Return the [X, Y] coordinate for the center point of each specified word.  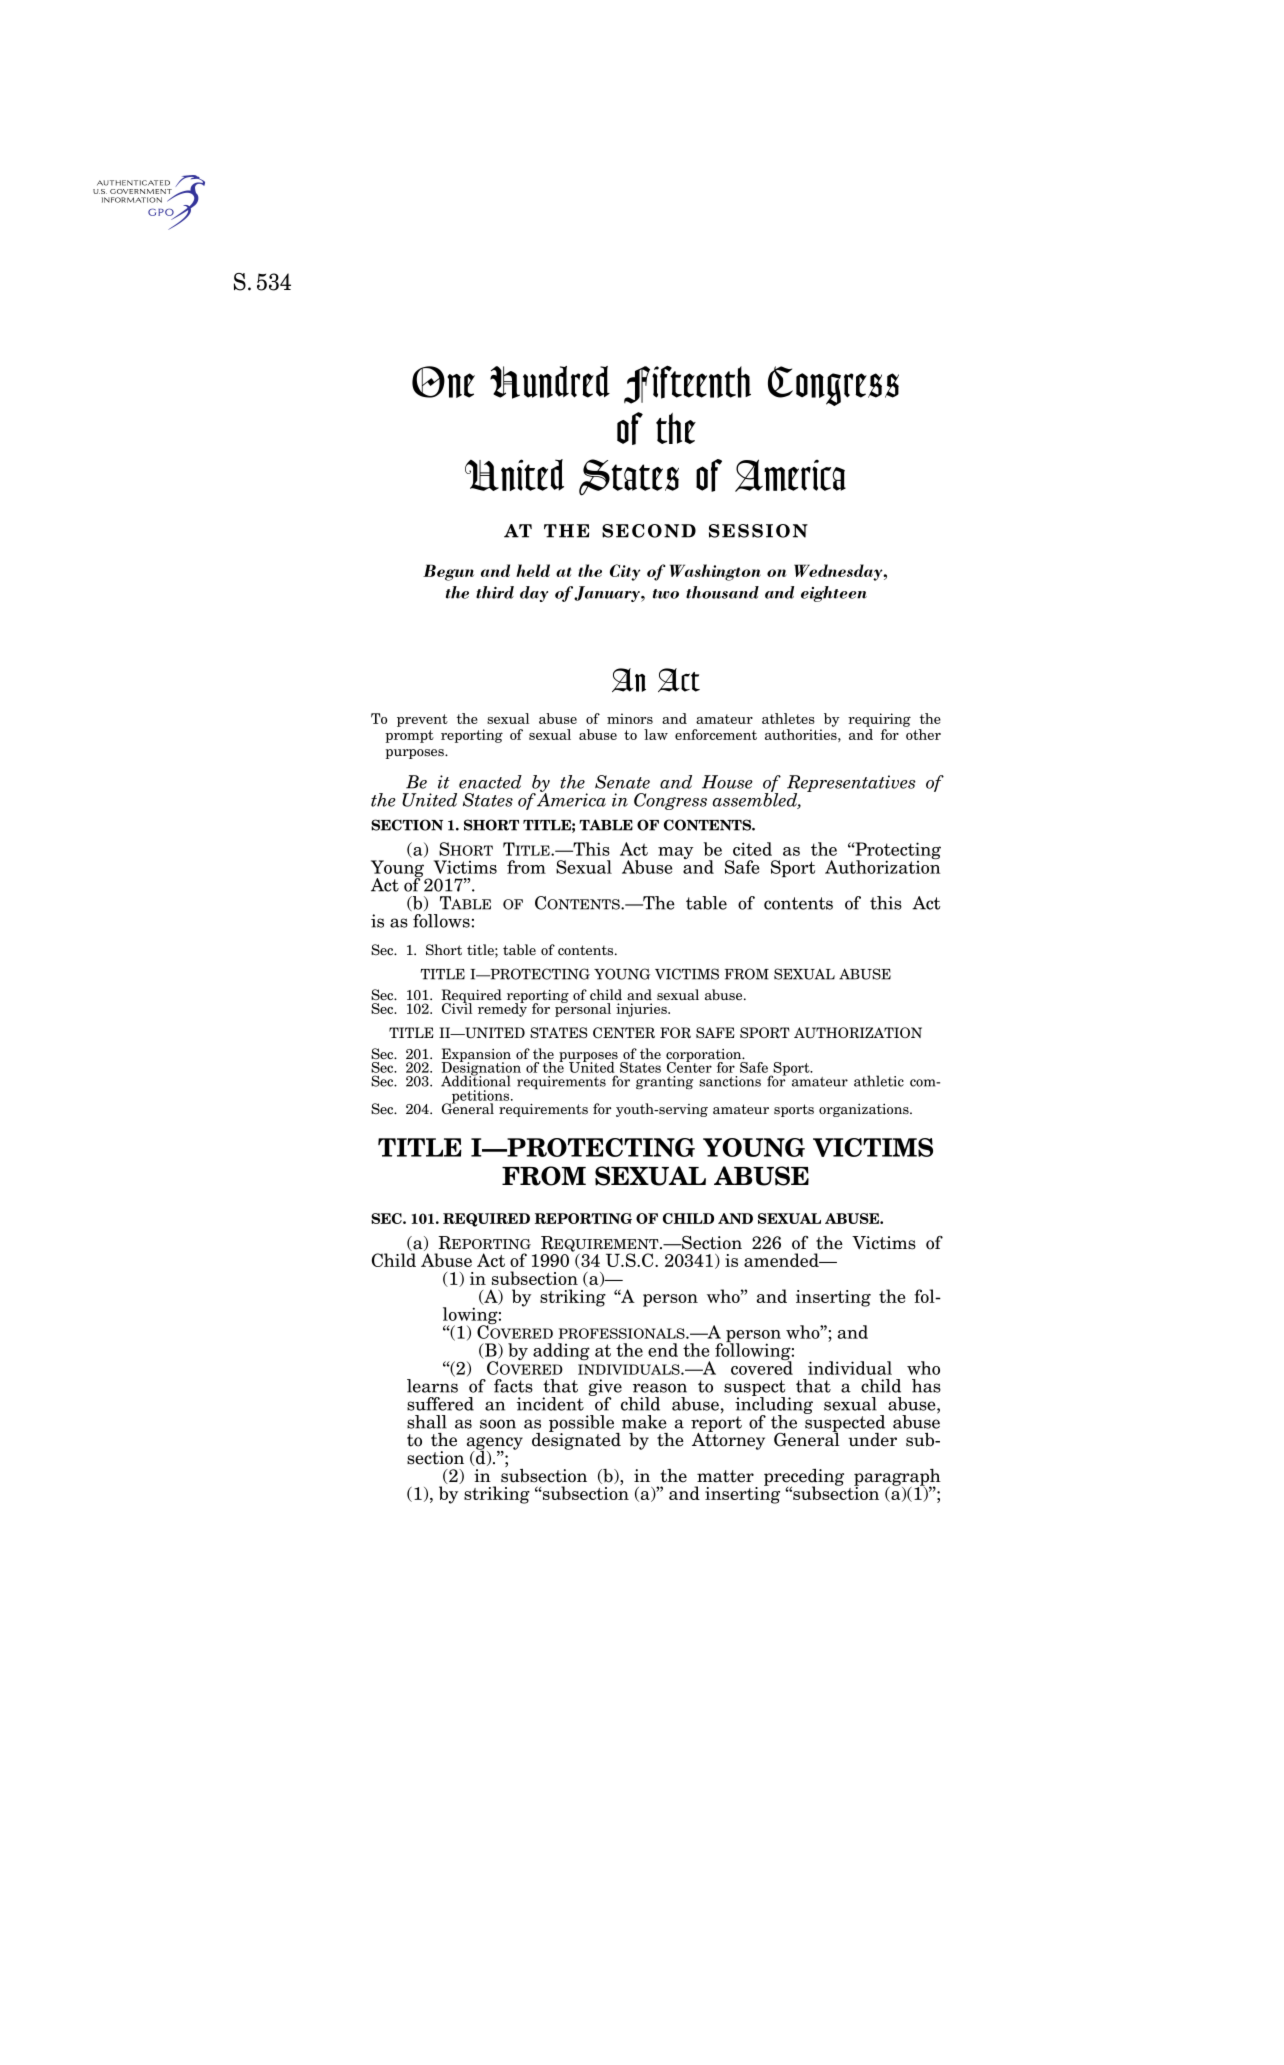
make [644, 1422]
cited [752, 849]
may [675, 853]
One [443, 382]
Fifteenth [687, 384]
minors [630, 718]
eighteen [834, 594]
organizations [865, 1110]
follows [441, 921]
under [872, 1440]
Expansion [476, 1056]
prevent [422, 720]
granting [664, 1082]
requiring [879, 720]
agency [495, 1444]
